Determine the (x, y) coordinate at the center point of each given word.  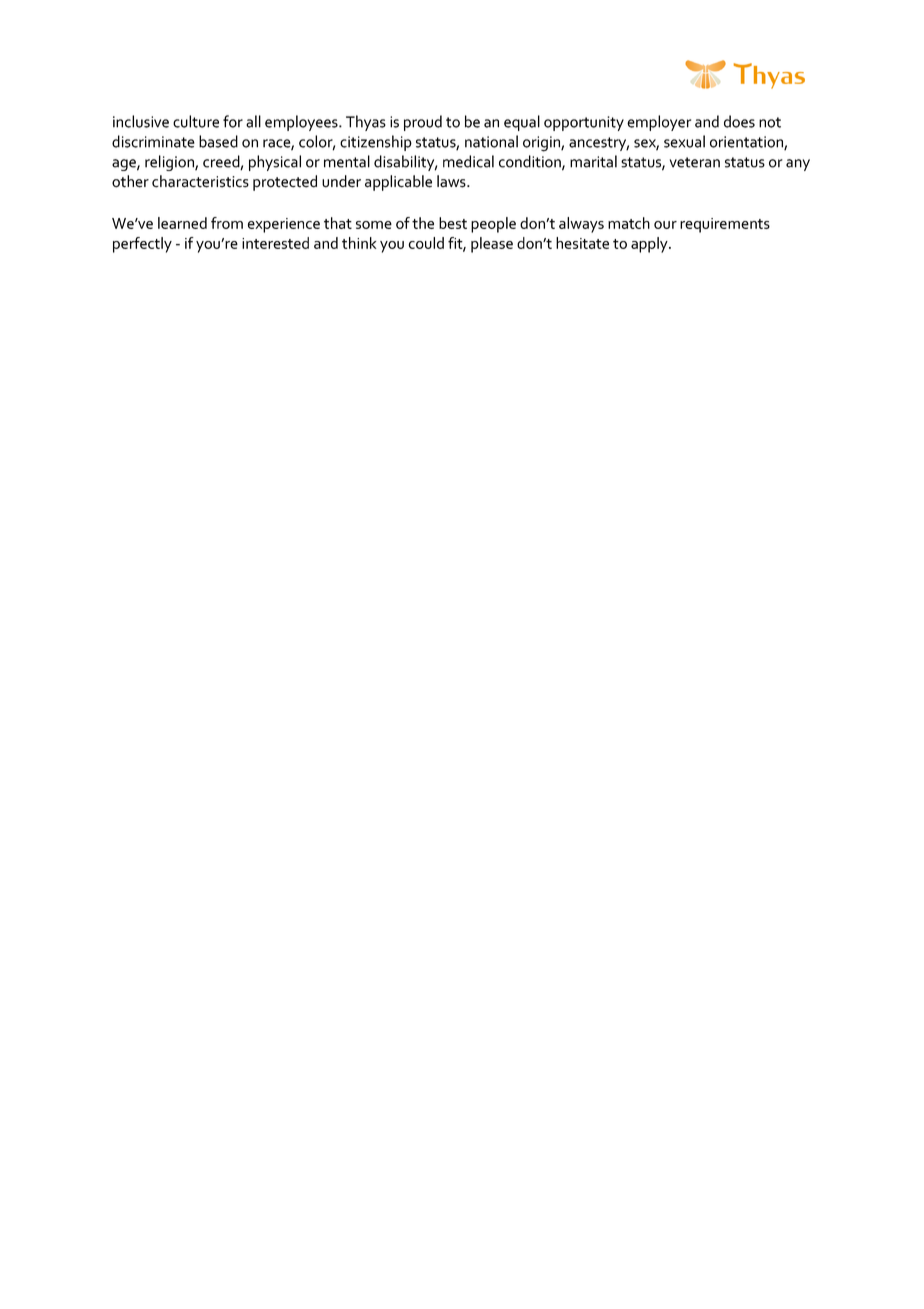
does (739, 121)
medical (468, 161)
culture (196, 121)
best (453, 223)
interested (275, 243)
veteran (695, 162)
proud (423, 123)
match (629, 223)
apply (650, 245)
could (426, 243)
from (227, 223)
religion (170, 163)
